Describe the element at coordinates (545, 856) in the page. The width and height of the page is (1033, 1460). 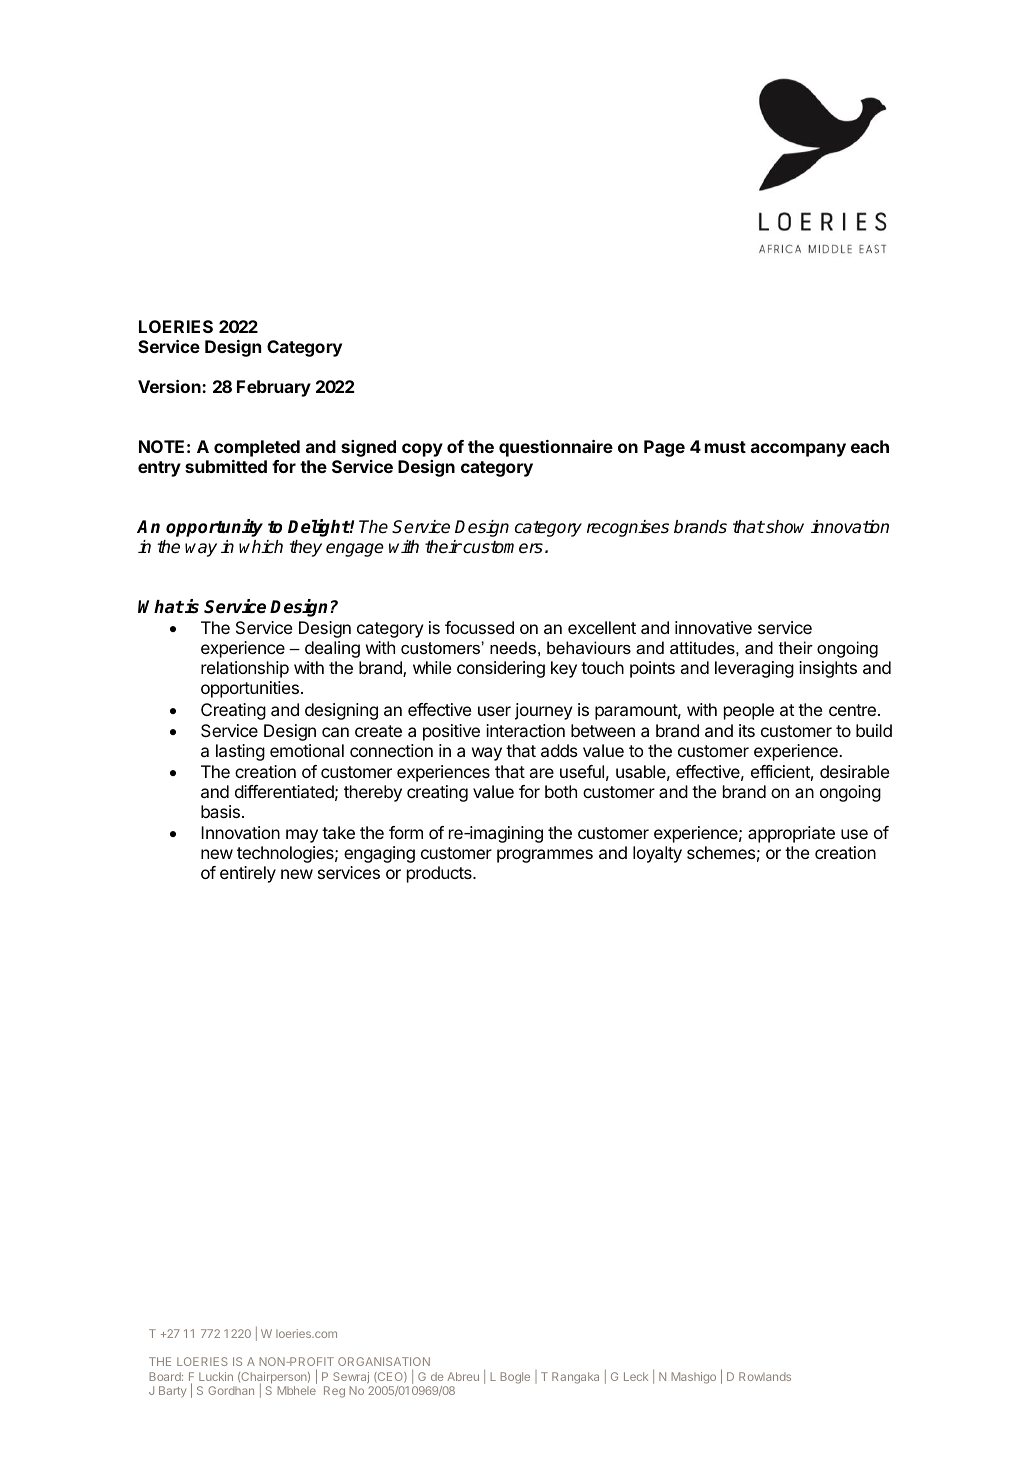
I see `programmes` at that location.
